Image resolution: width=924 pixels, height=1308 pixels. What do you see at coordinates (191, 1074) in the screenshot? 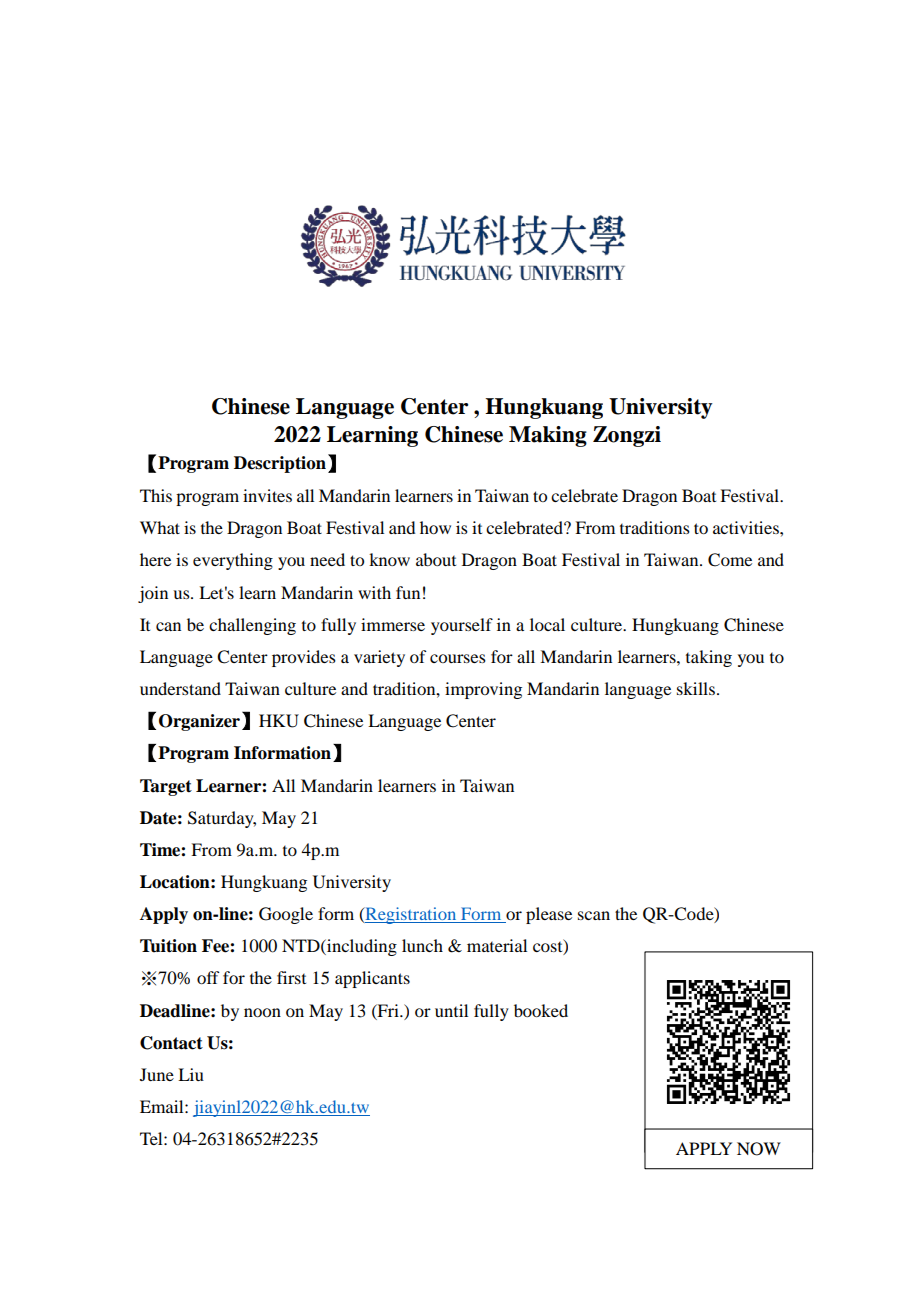
I see `Liu` at bounding box center [191, 1074].
